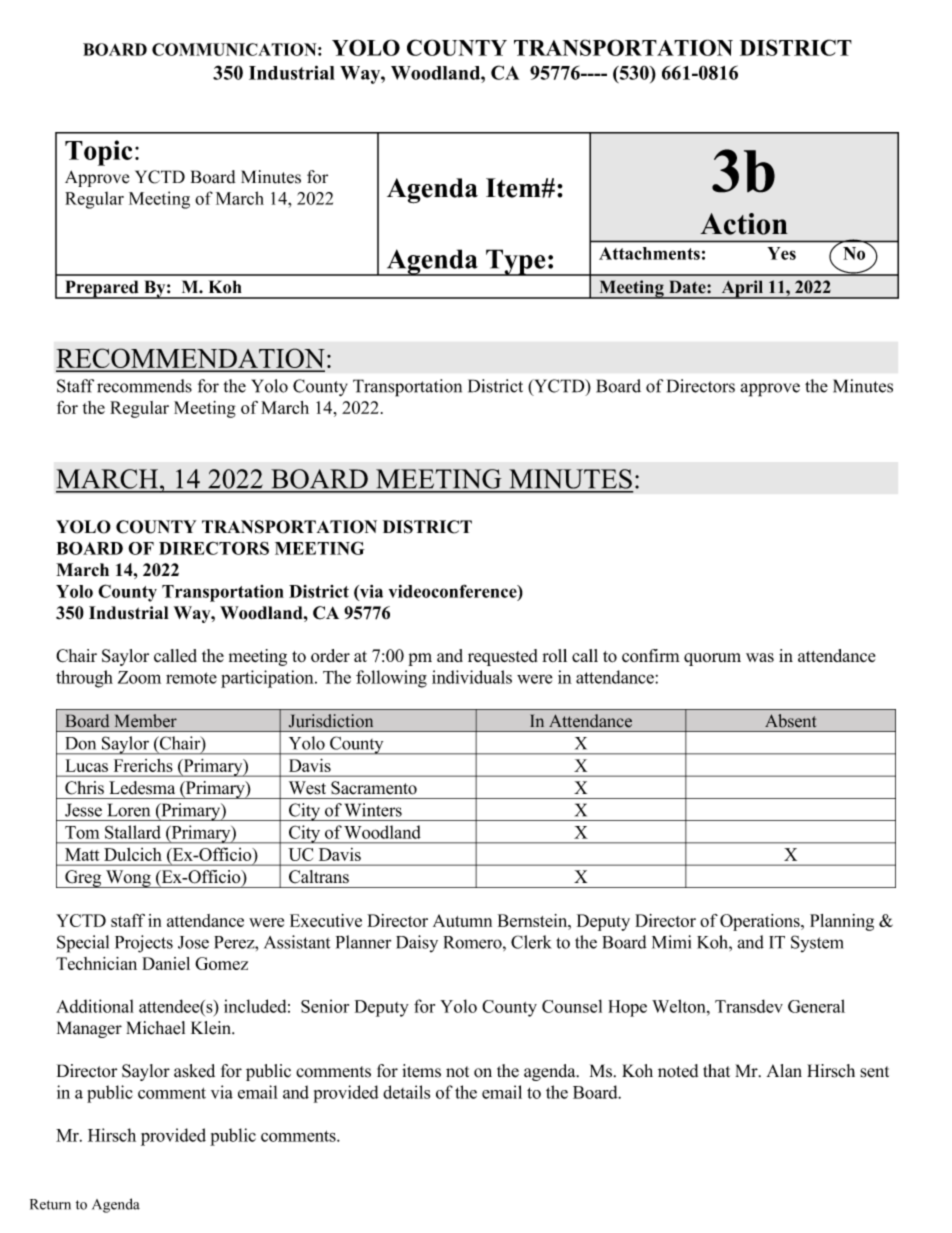 The image size is (952, 1233). Describe the element at coordinates (133, 832) in the page. I see `Stallard` at that location.
